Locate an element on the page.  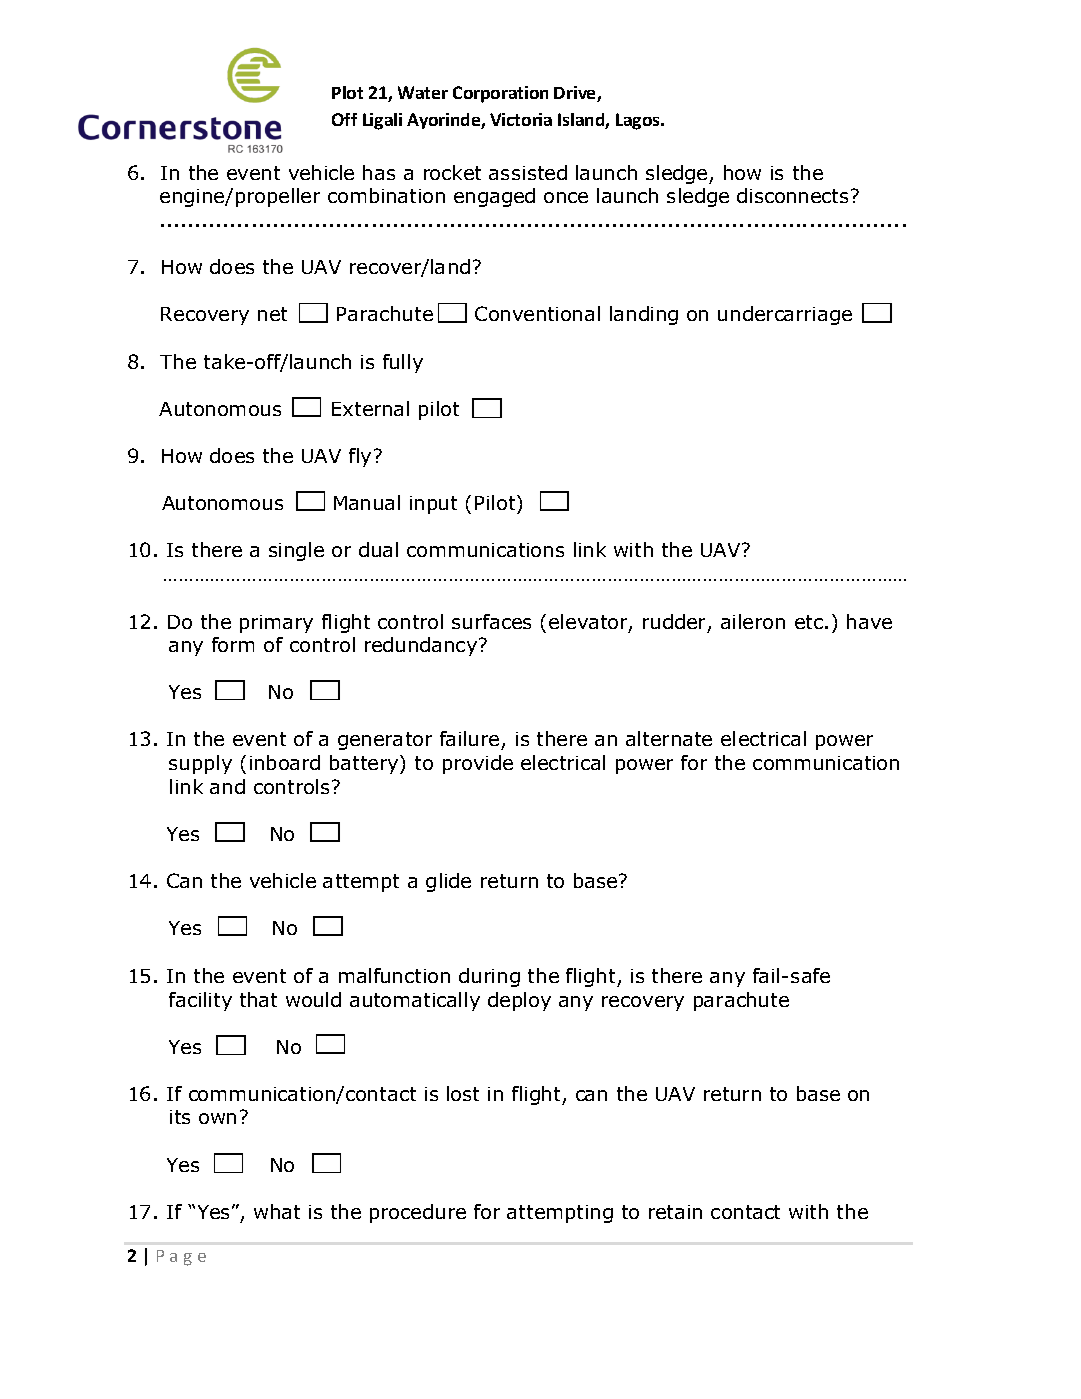
etc is located at coordinates (809, 622).
